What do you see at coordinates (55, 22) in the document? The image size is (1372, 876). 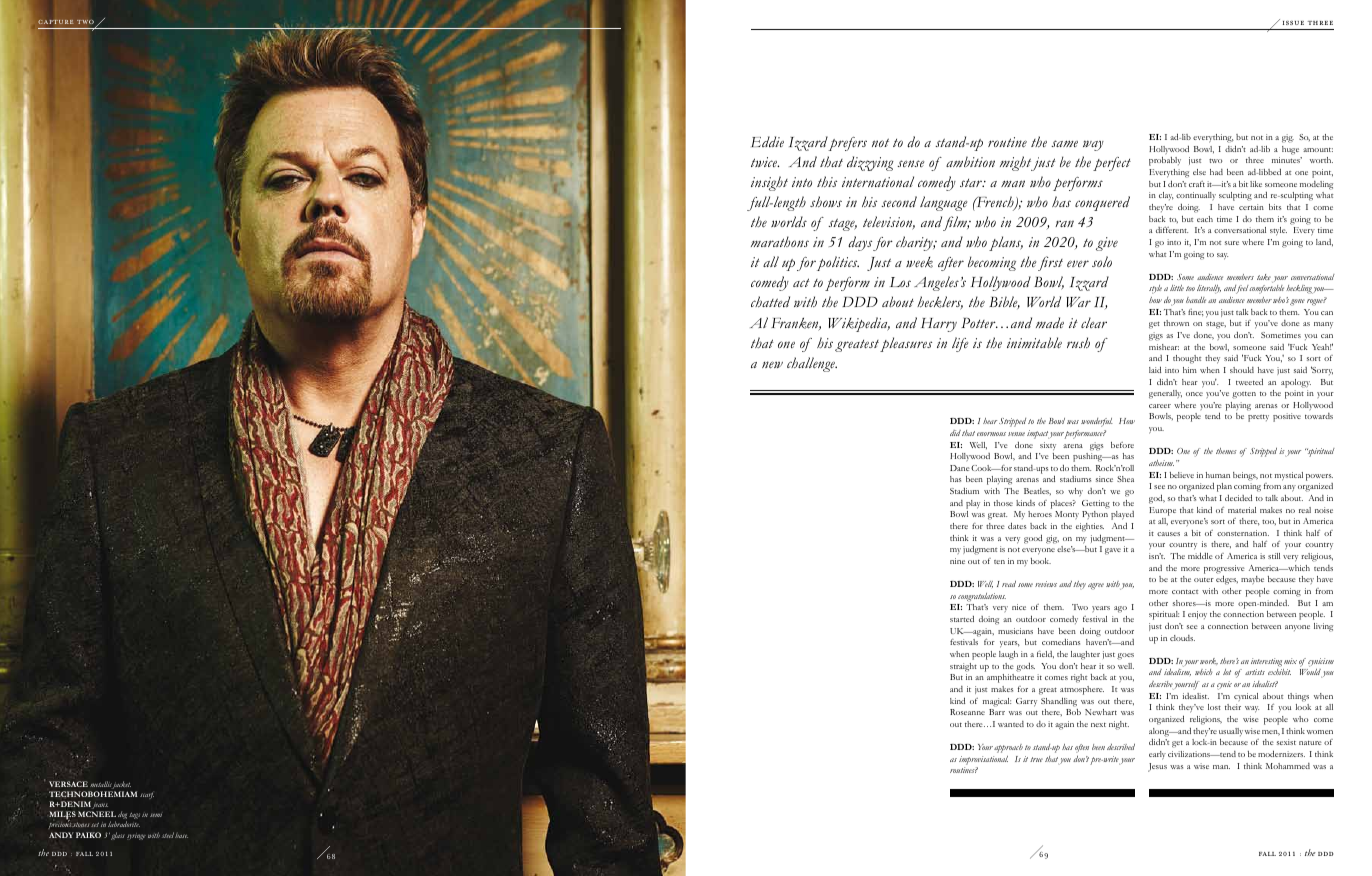 I see `capture` at bounding box center [55, 22].
